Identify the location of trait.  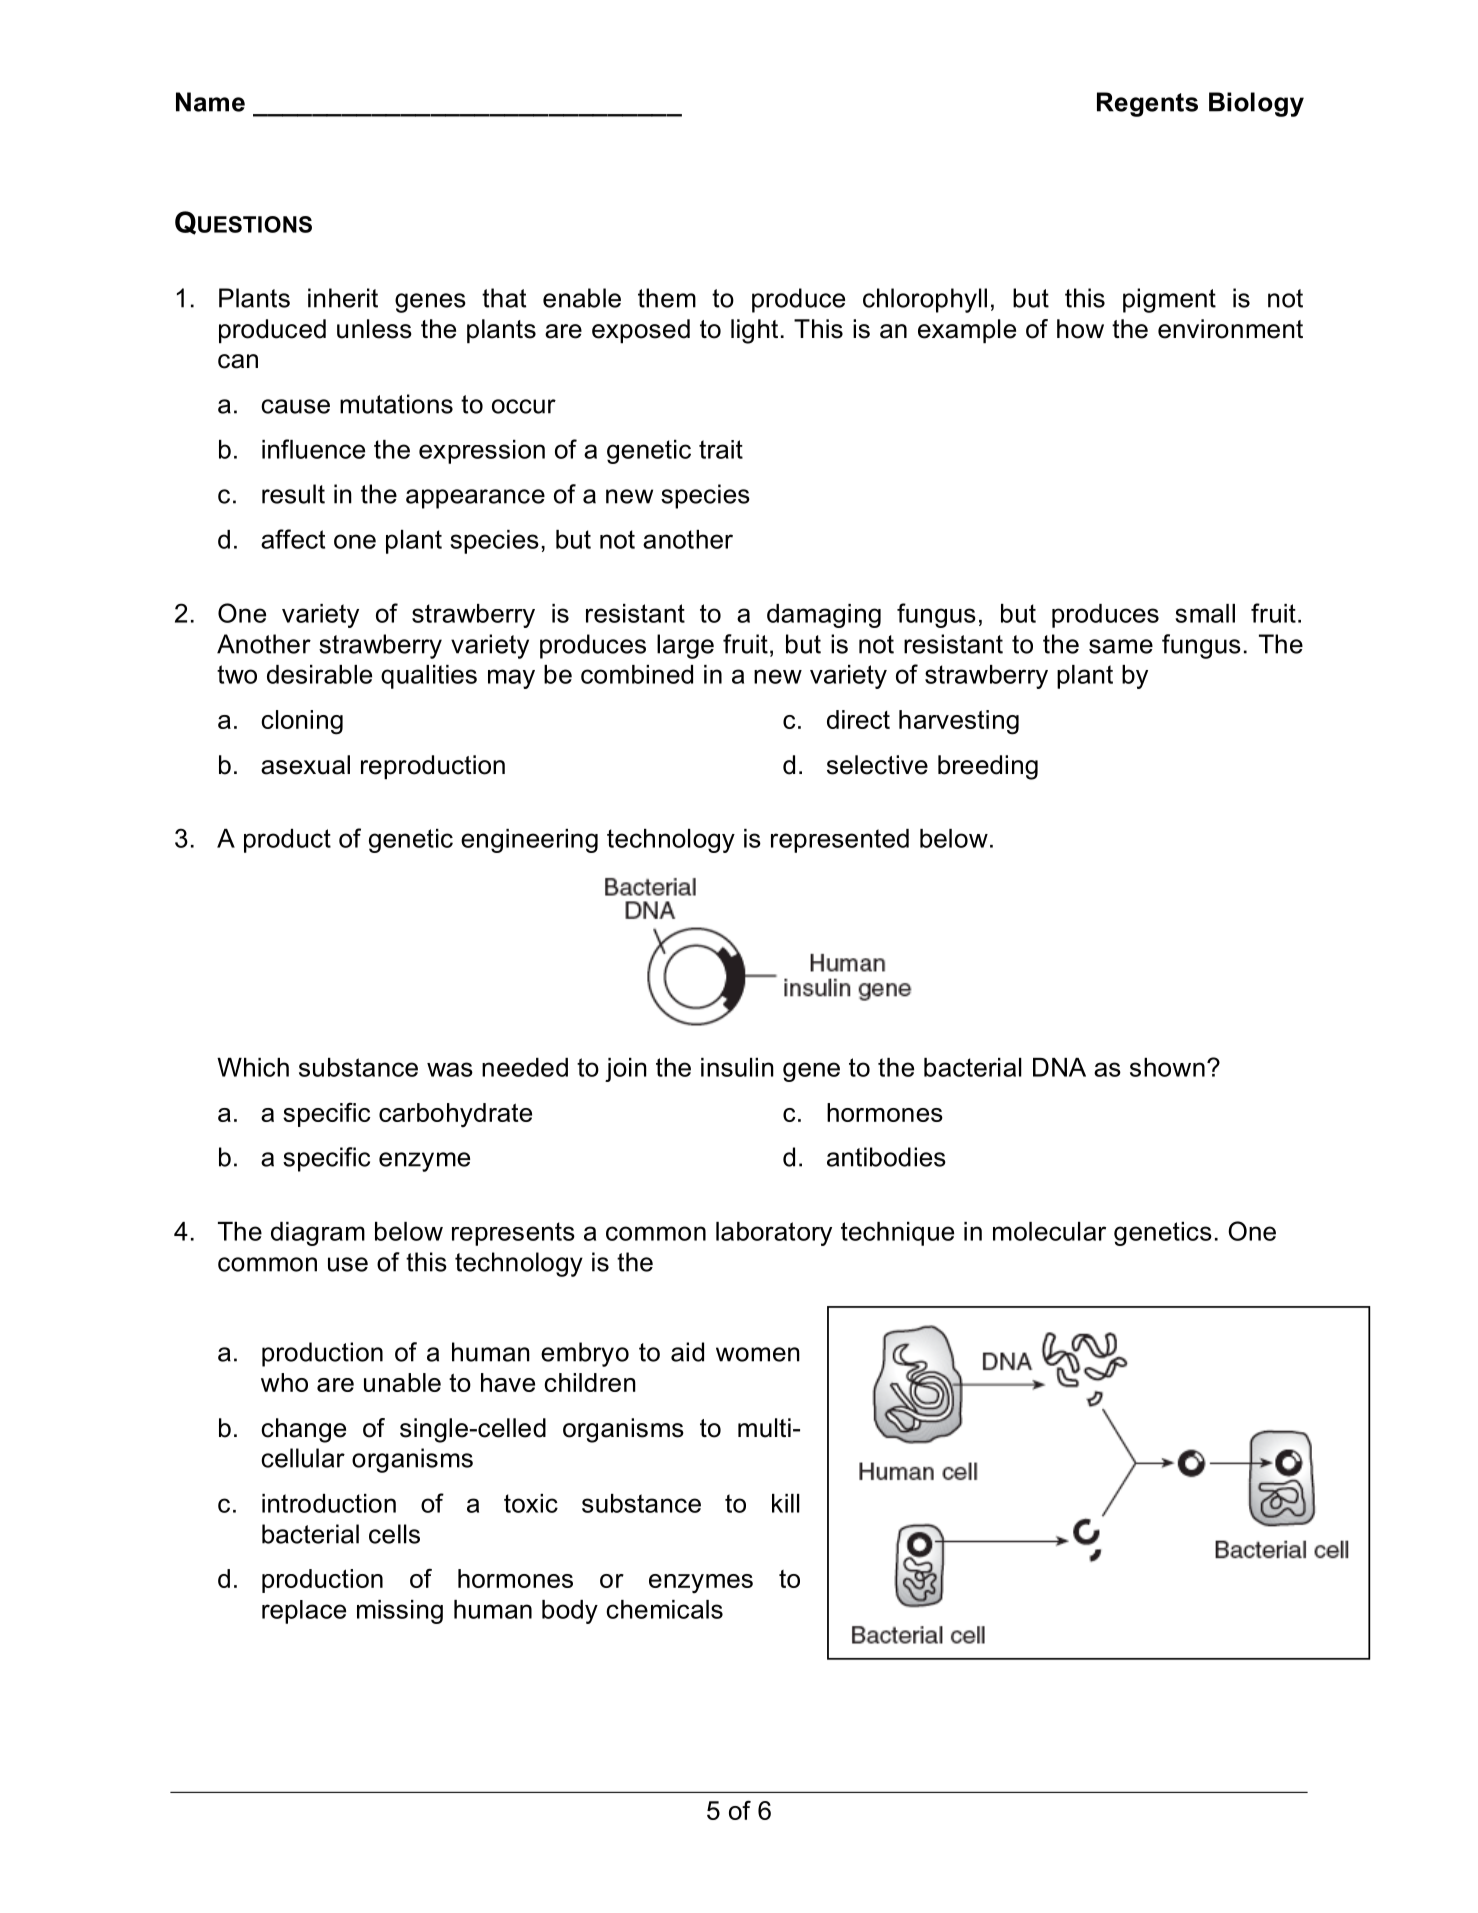
(721, 449).
